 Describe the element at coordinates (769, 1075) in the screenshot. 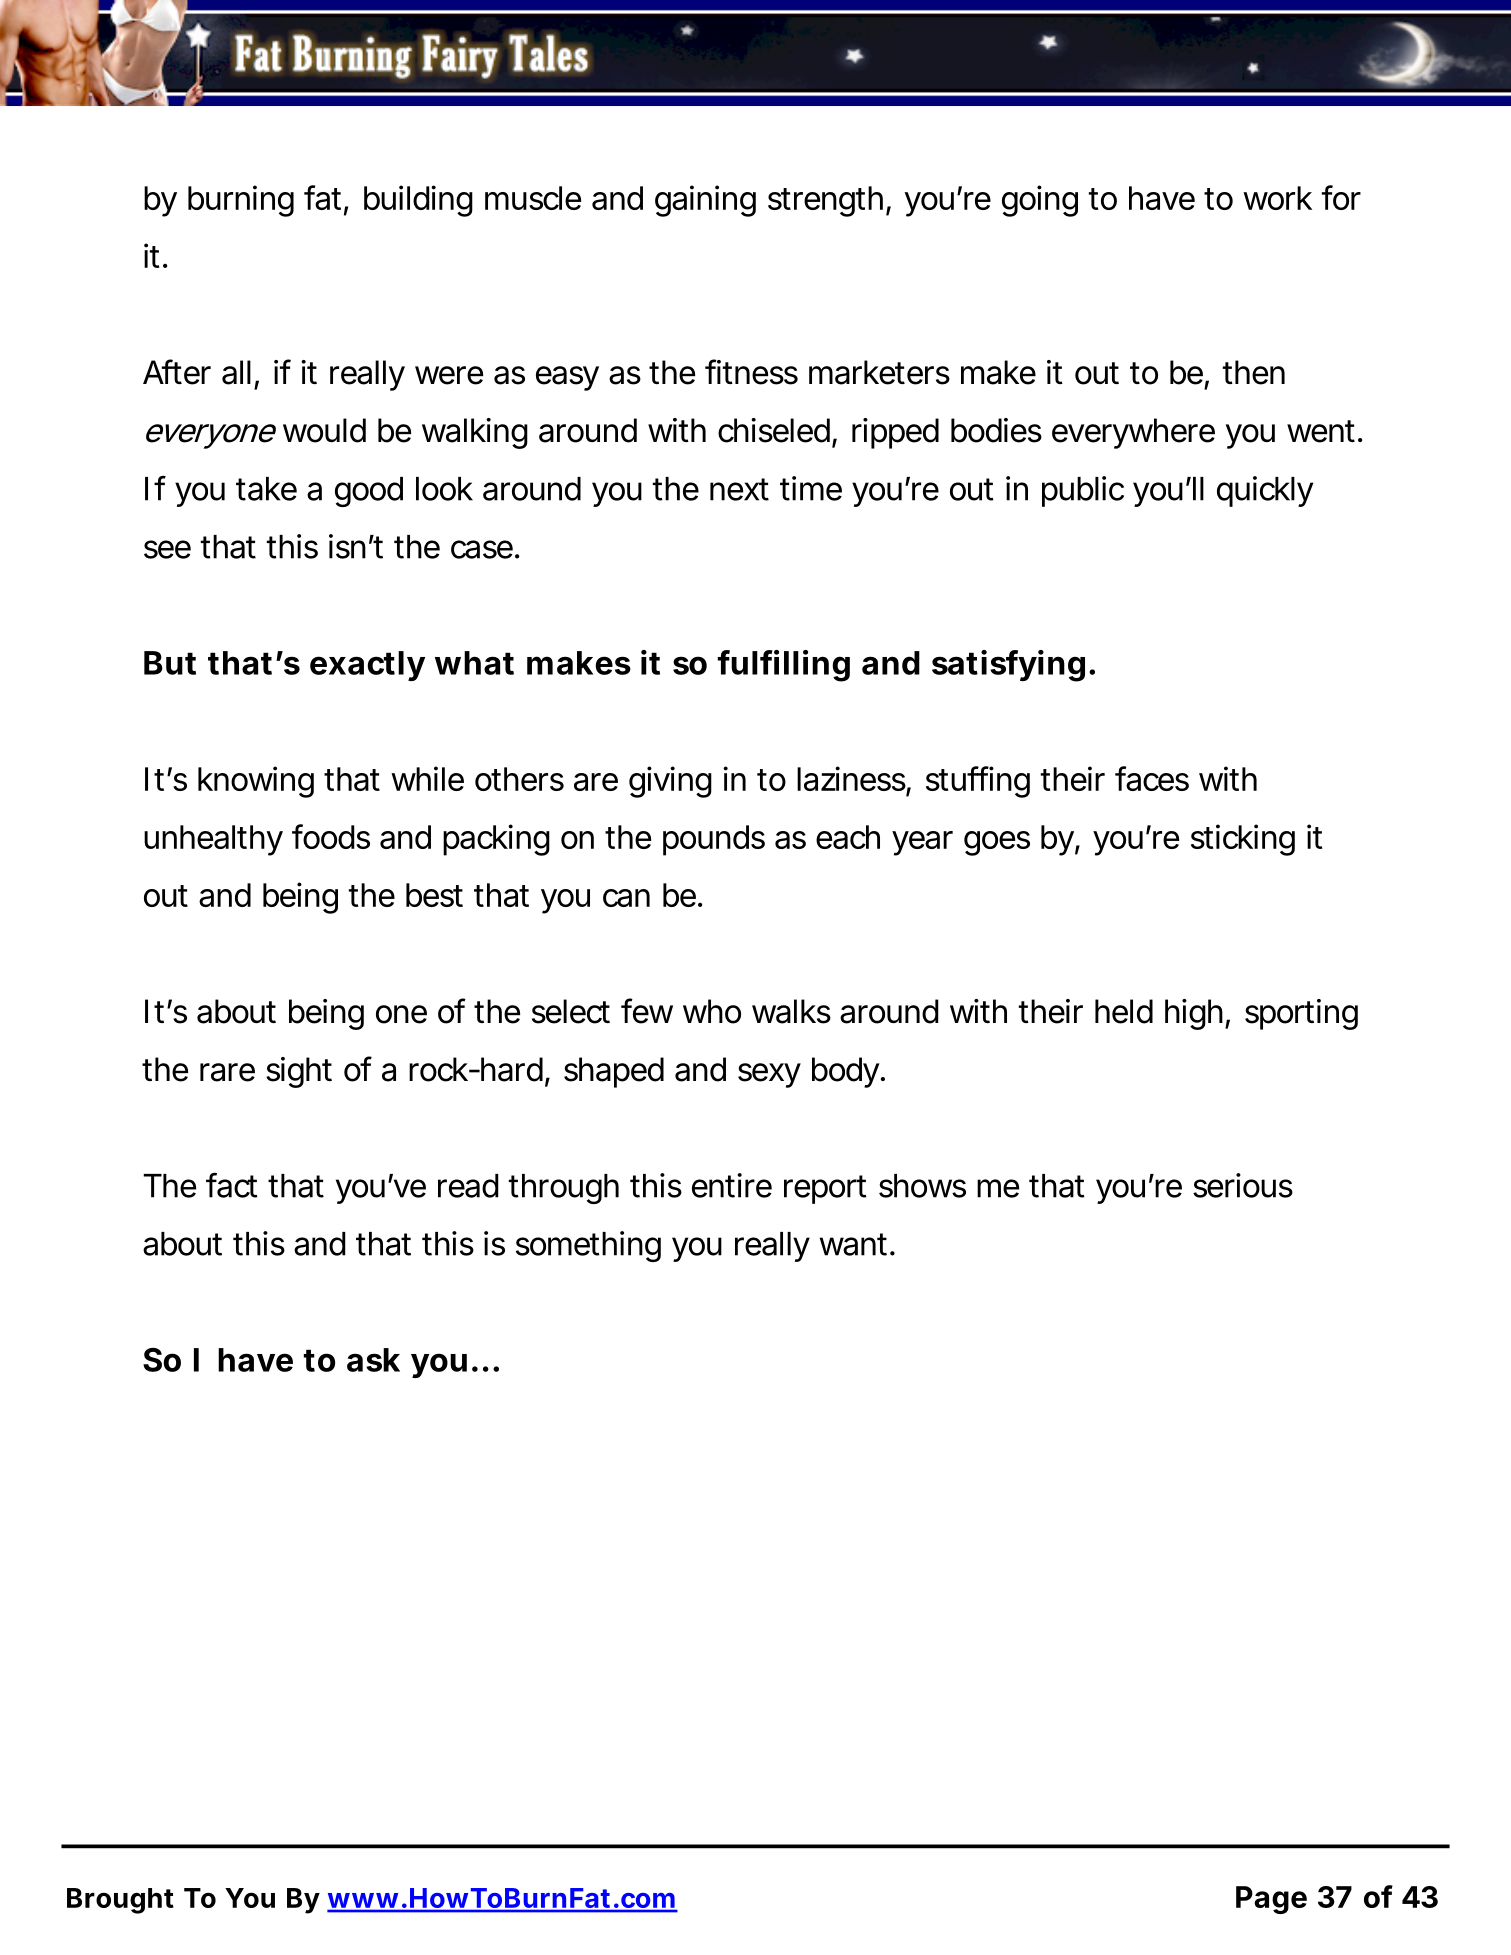

I see `sexy` at that location.
